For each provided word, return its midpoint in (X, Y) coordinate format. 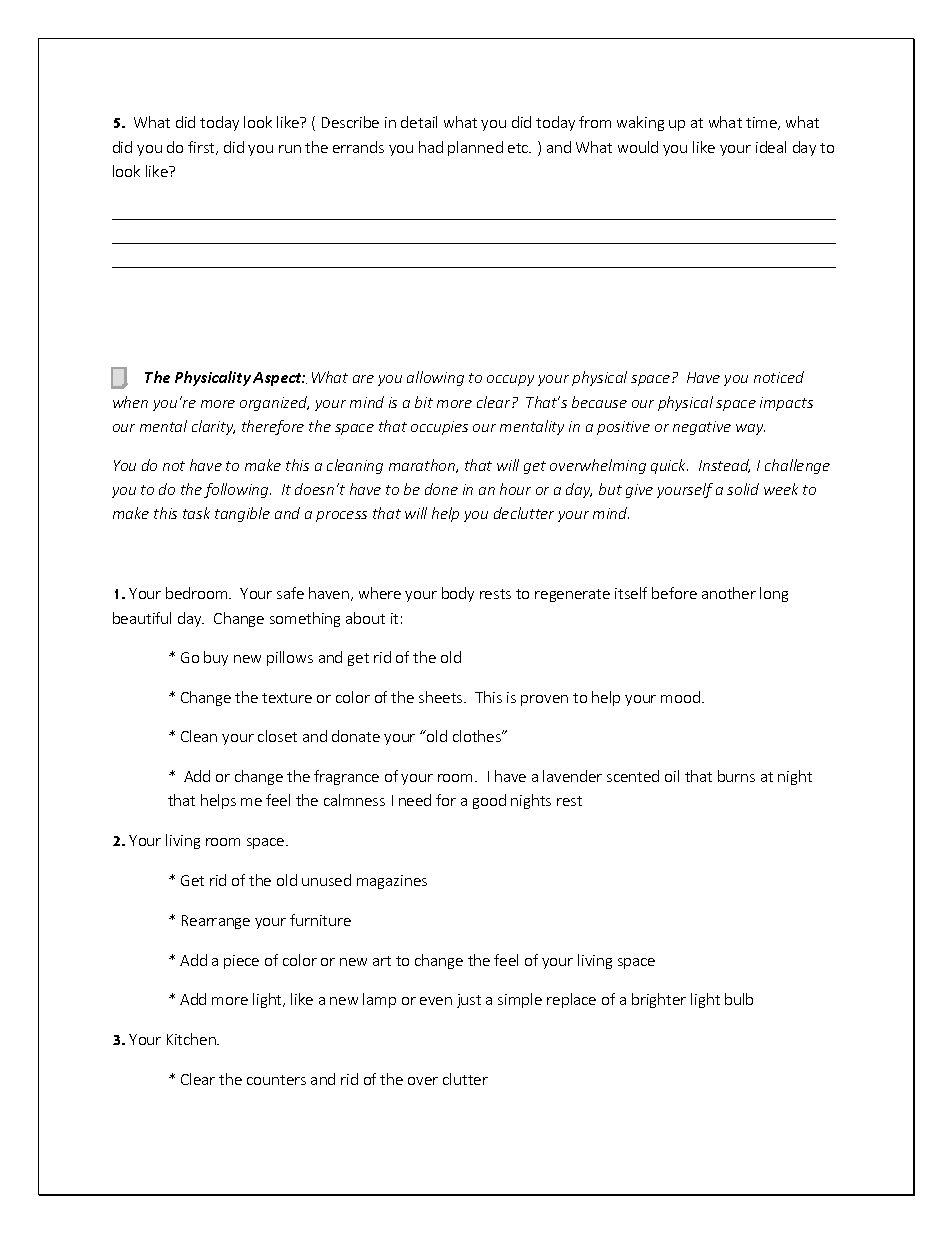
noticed (779, 377)
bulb (739, 999)
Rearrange (216, 922)
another (729, 593)
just (469, 1001)
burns (736, 776)
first (203, 148)
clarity (213, 427)
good (489, 801)
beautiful (142, 618)
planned (475, 148)
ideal (771, 147)
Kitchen (192, 1039)
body (458, 594)
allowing (435, 378)
